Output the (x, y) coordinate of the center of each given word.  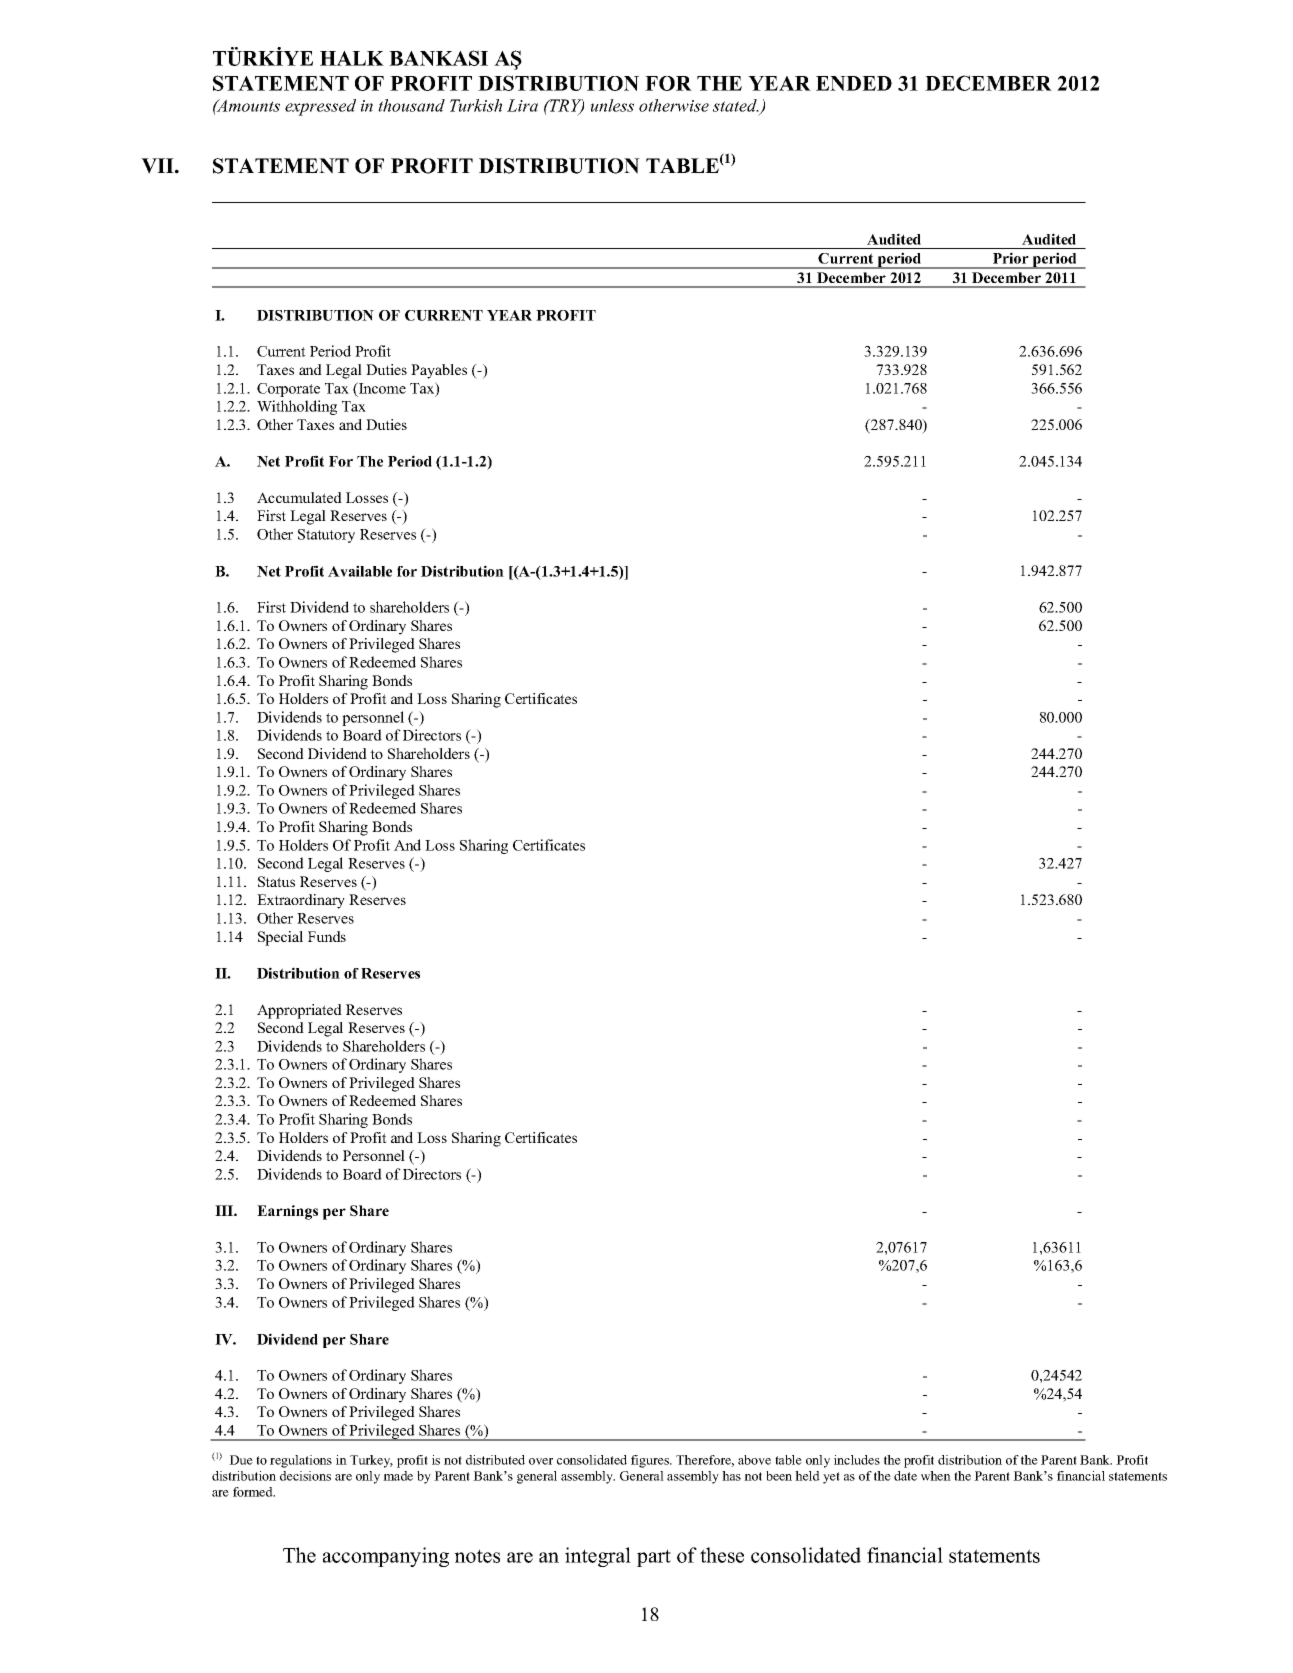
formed (254, 1492)
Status (276, 881)
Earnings (287, 1212)
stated (736, 105)
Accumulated (299, 497)
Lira (522, 105)
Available (360, 571)
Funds (327, 936)
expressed (320, 107)
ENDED (854, 83)
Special (280, 938)
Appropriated (299, 1011)
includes (857, 1460)
